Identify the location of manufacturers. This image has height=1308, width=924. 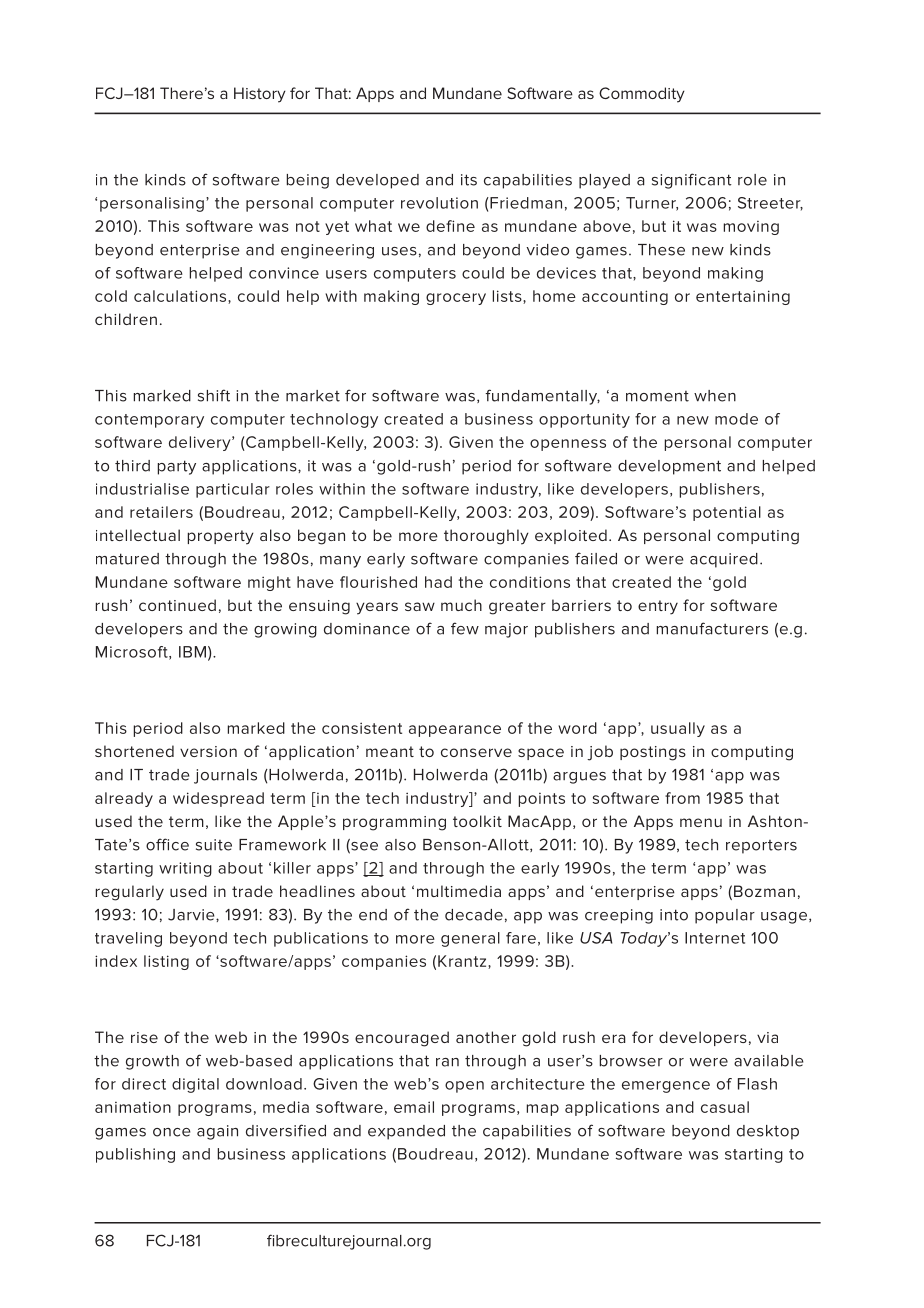
(712, 628).
